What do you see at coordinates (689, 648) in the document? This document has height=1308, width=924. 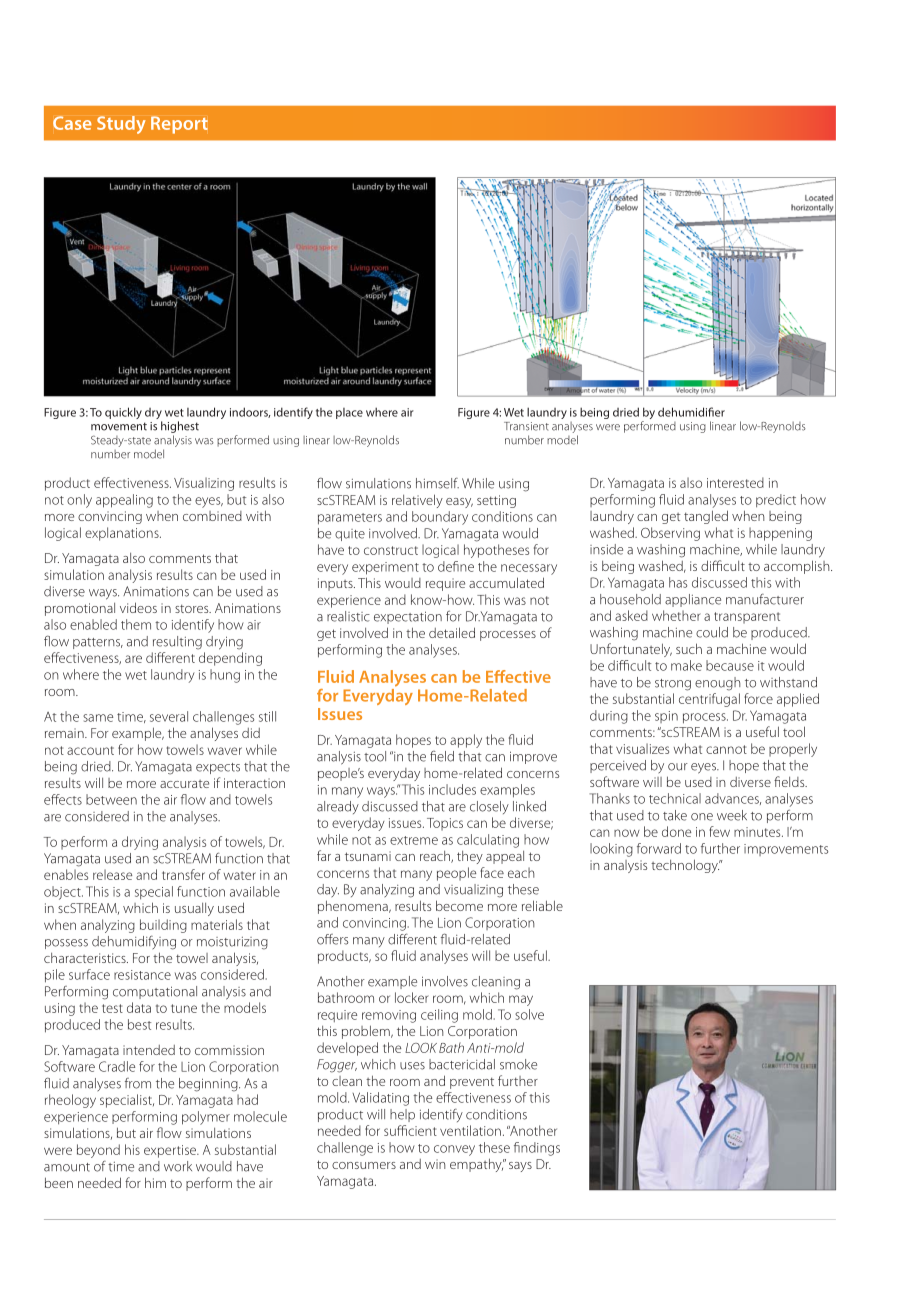 I see `such` at bounding box center [689, 648].
